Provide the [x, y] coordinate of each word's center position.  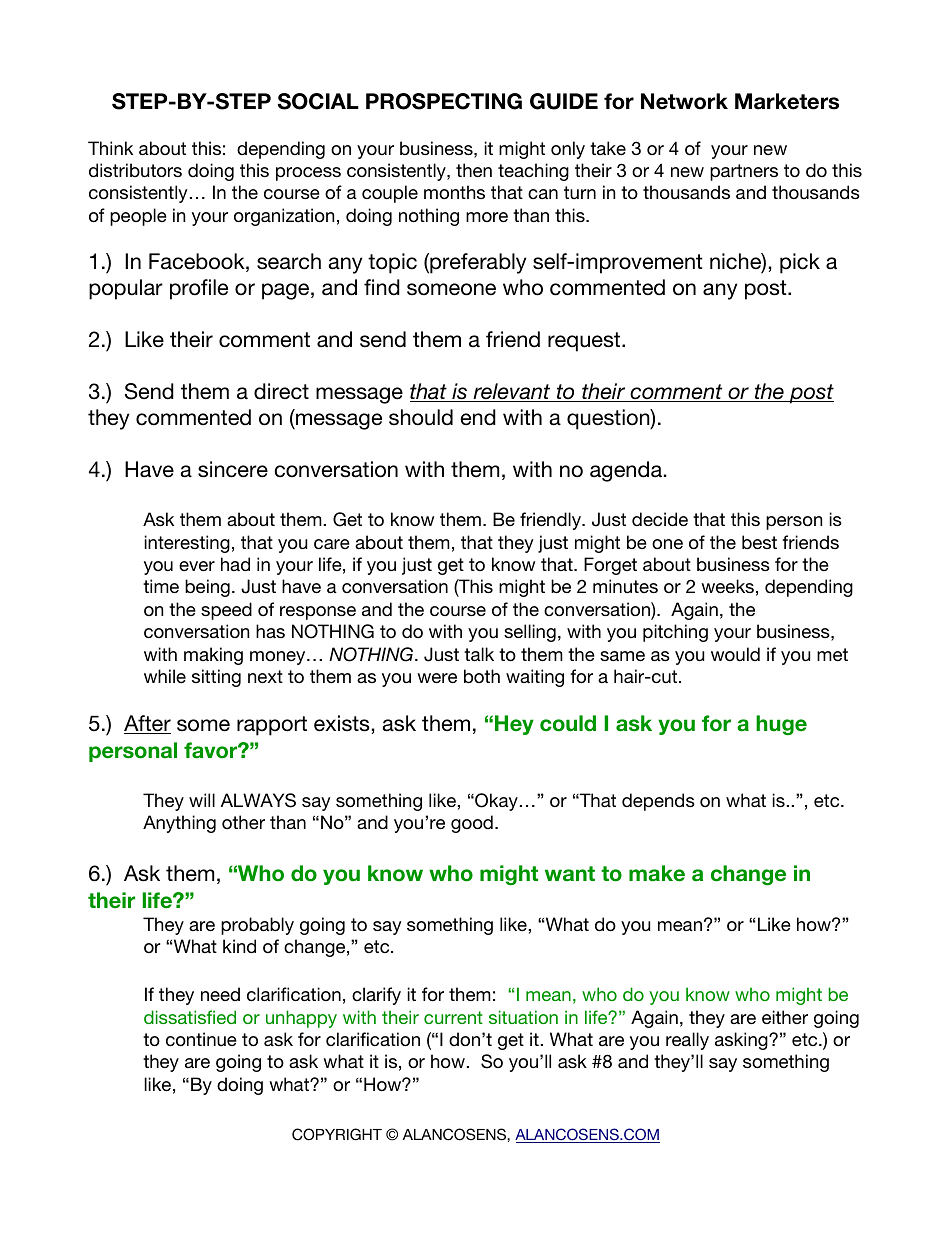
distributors [135, 170]
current [453, 1017]
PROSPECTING [444, 101]
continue [201, 1039]
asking [742, 1041]
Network [684, 101]
